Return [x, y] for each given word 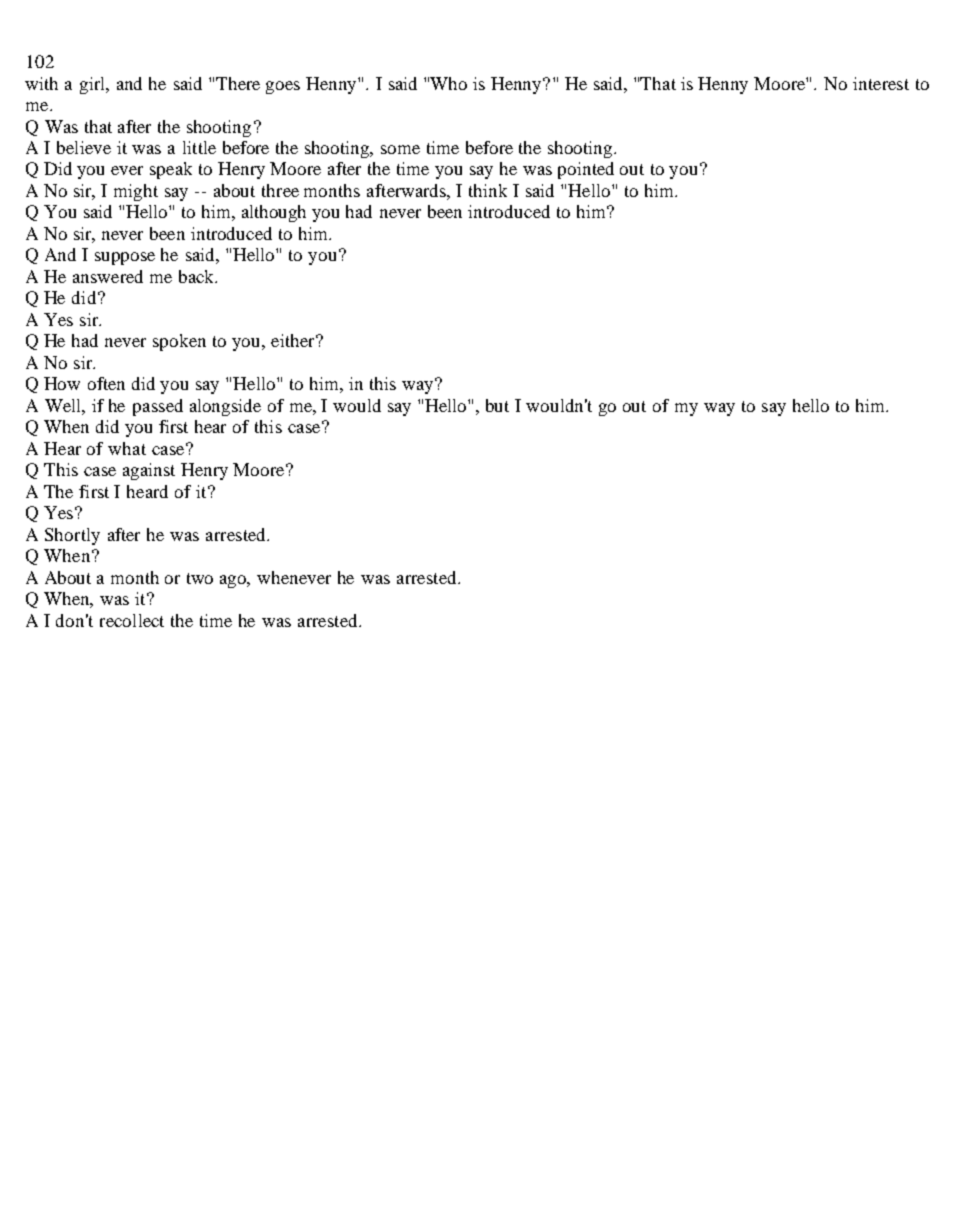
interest [881, 83]
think [488, 190]
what [127, 448]
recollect [132, 620]
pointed [586, 170]
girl [94, 85]
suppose [125, 258]
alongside [225, 407]
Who [448, 83]
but [497, 405]
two [200, 578]
